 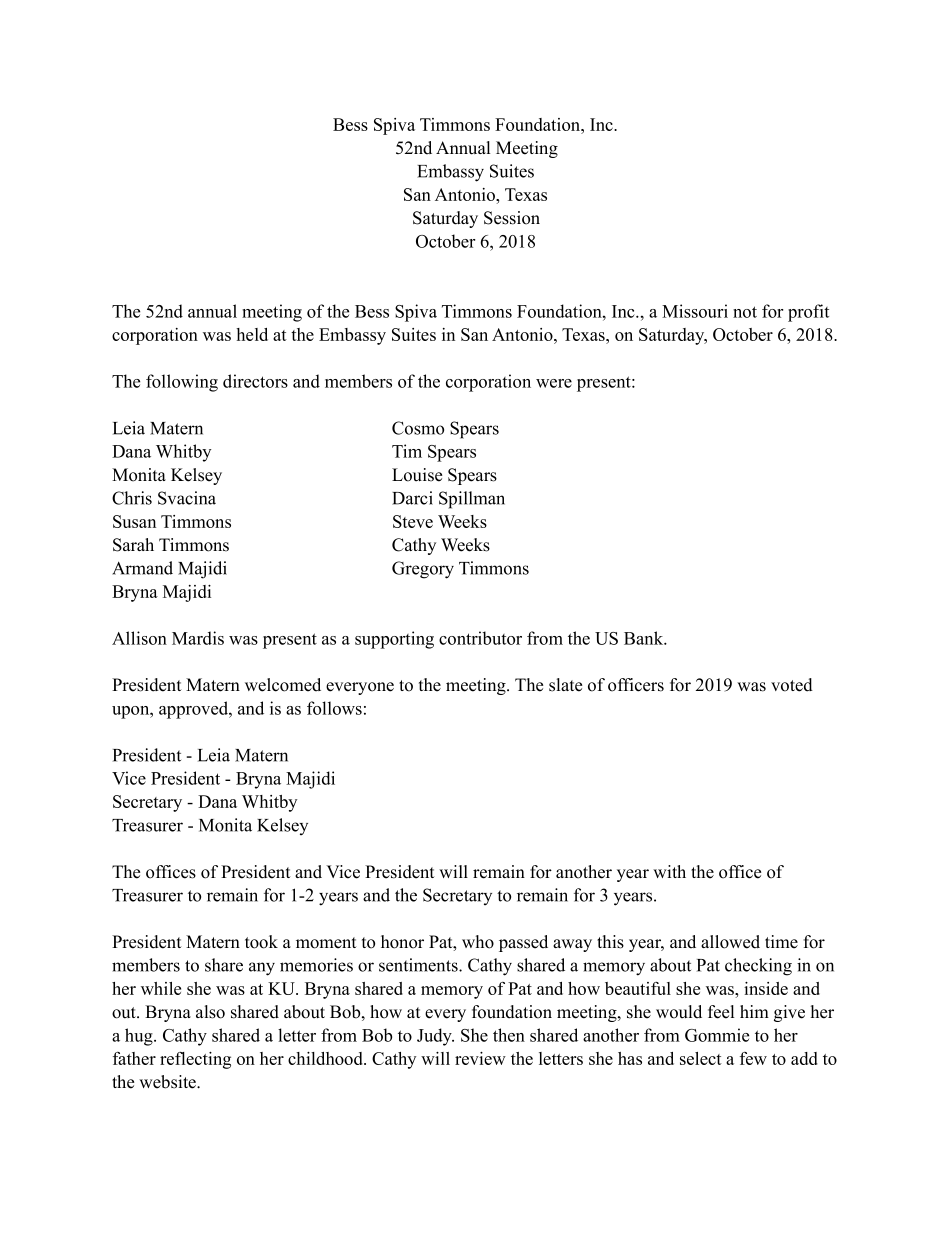 What do you see at coordinates (252, 334) in the document?
I see `held` at bounding box center [252, 334].
